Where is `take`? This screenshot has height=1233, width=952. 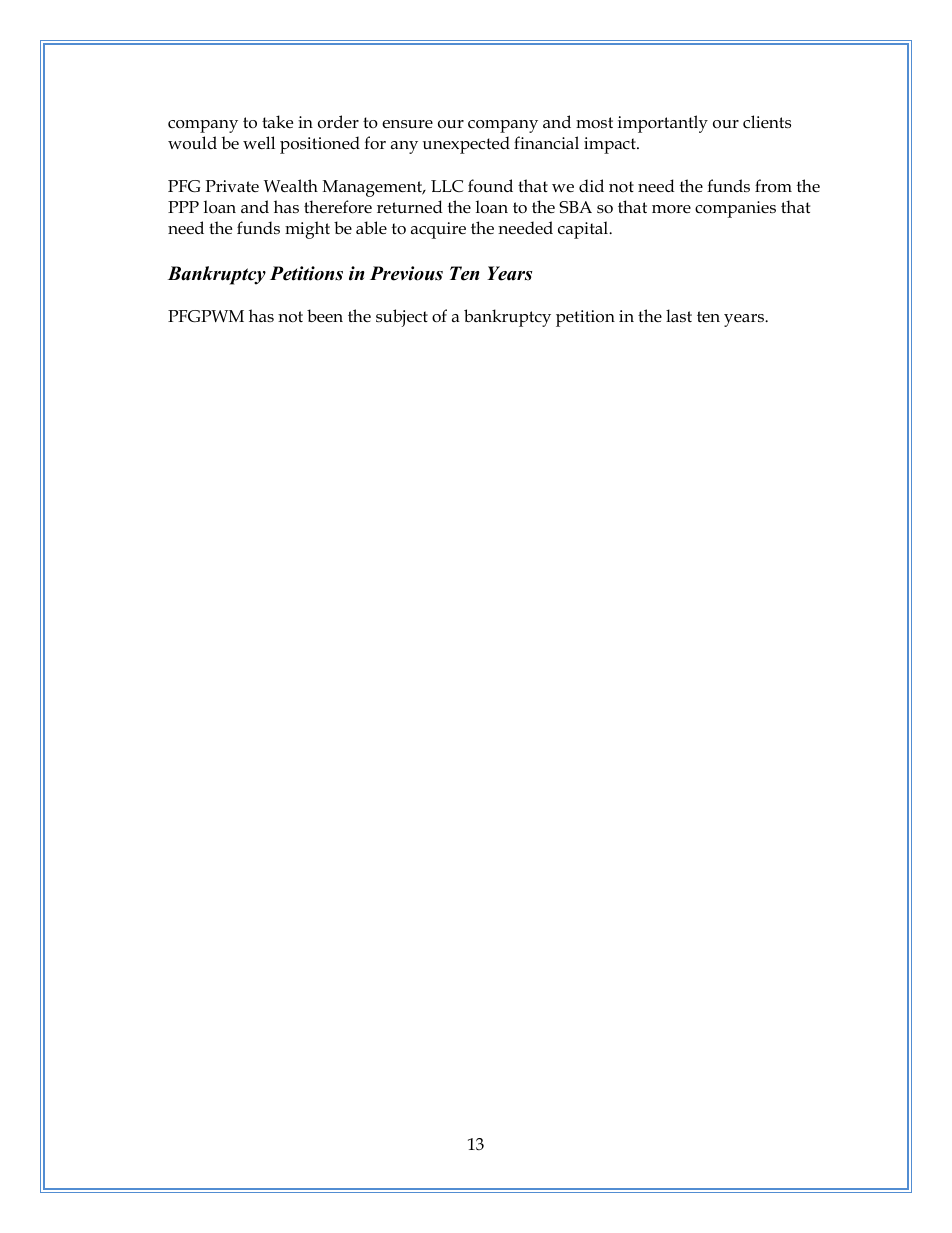
take is located at coordinates (277, 122).
